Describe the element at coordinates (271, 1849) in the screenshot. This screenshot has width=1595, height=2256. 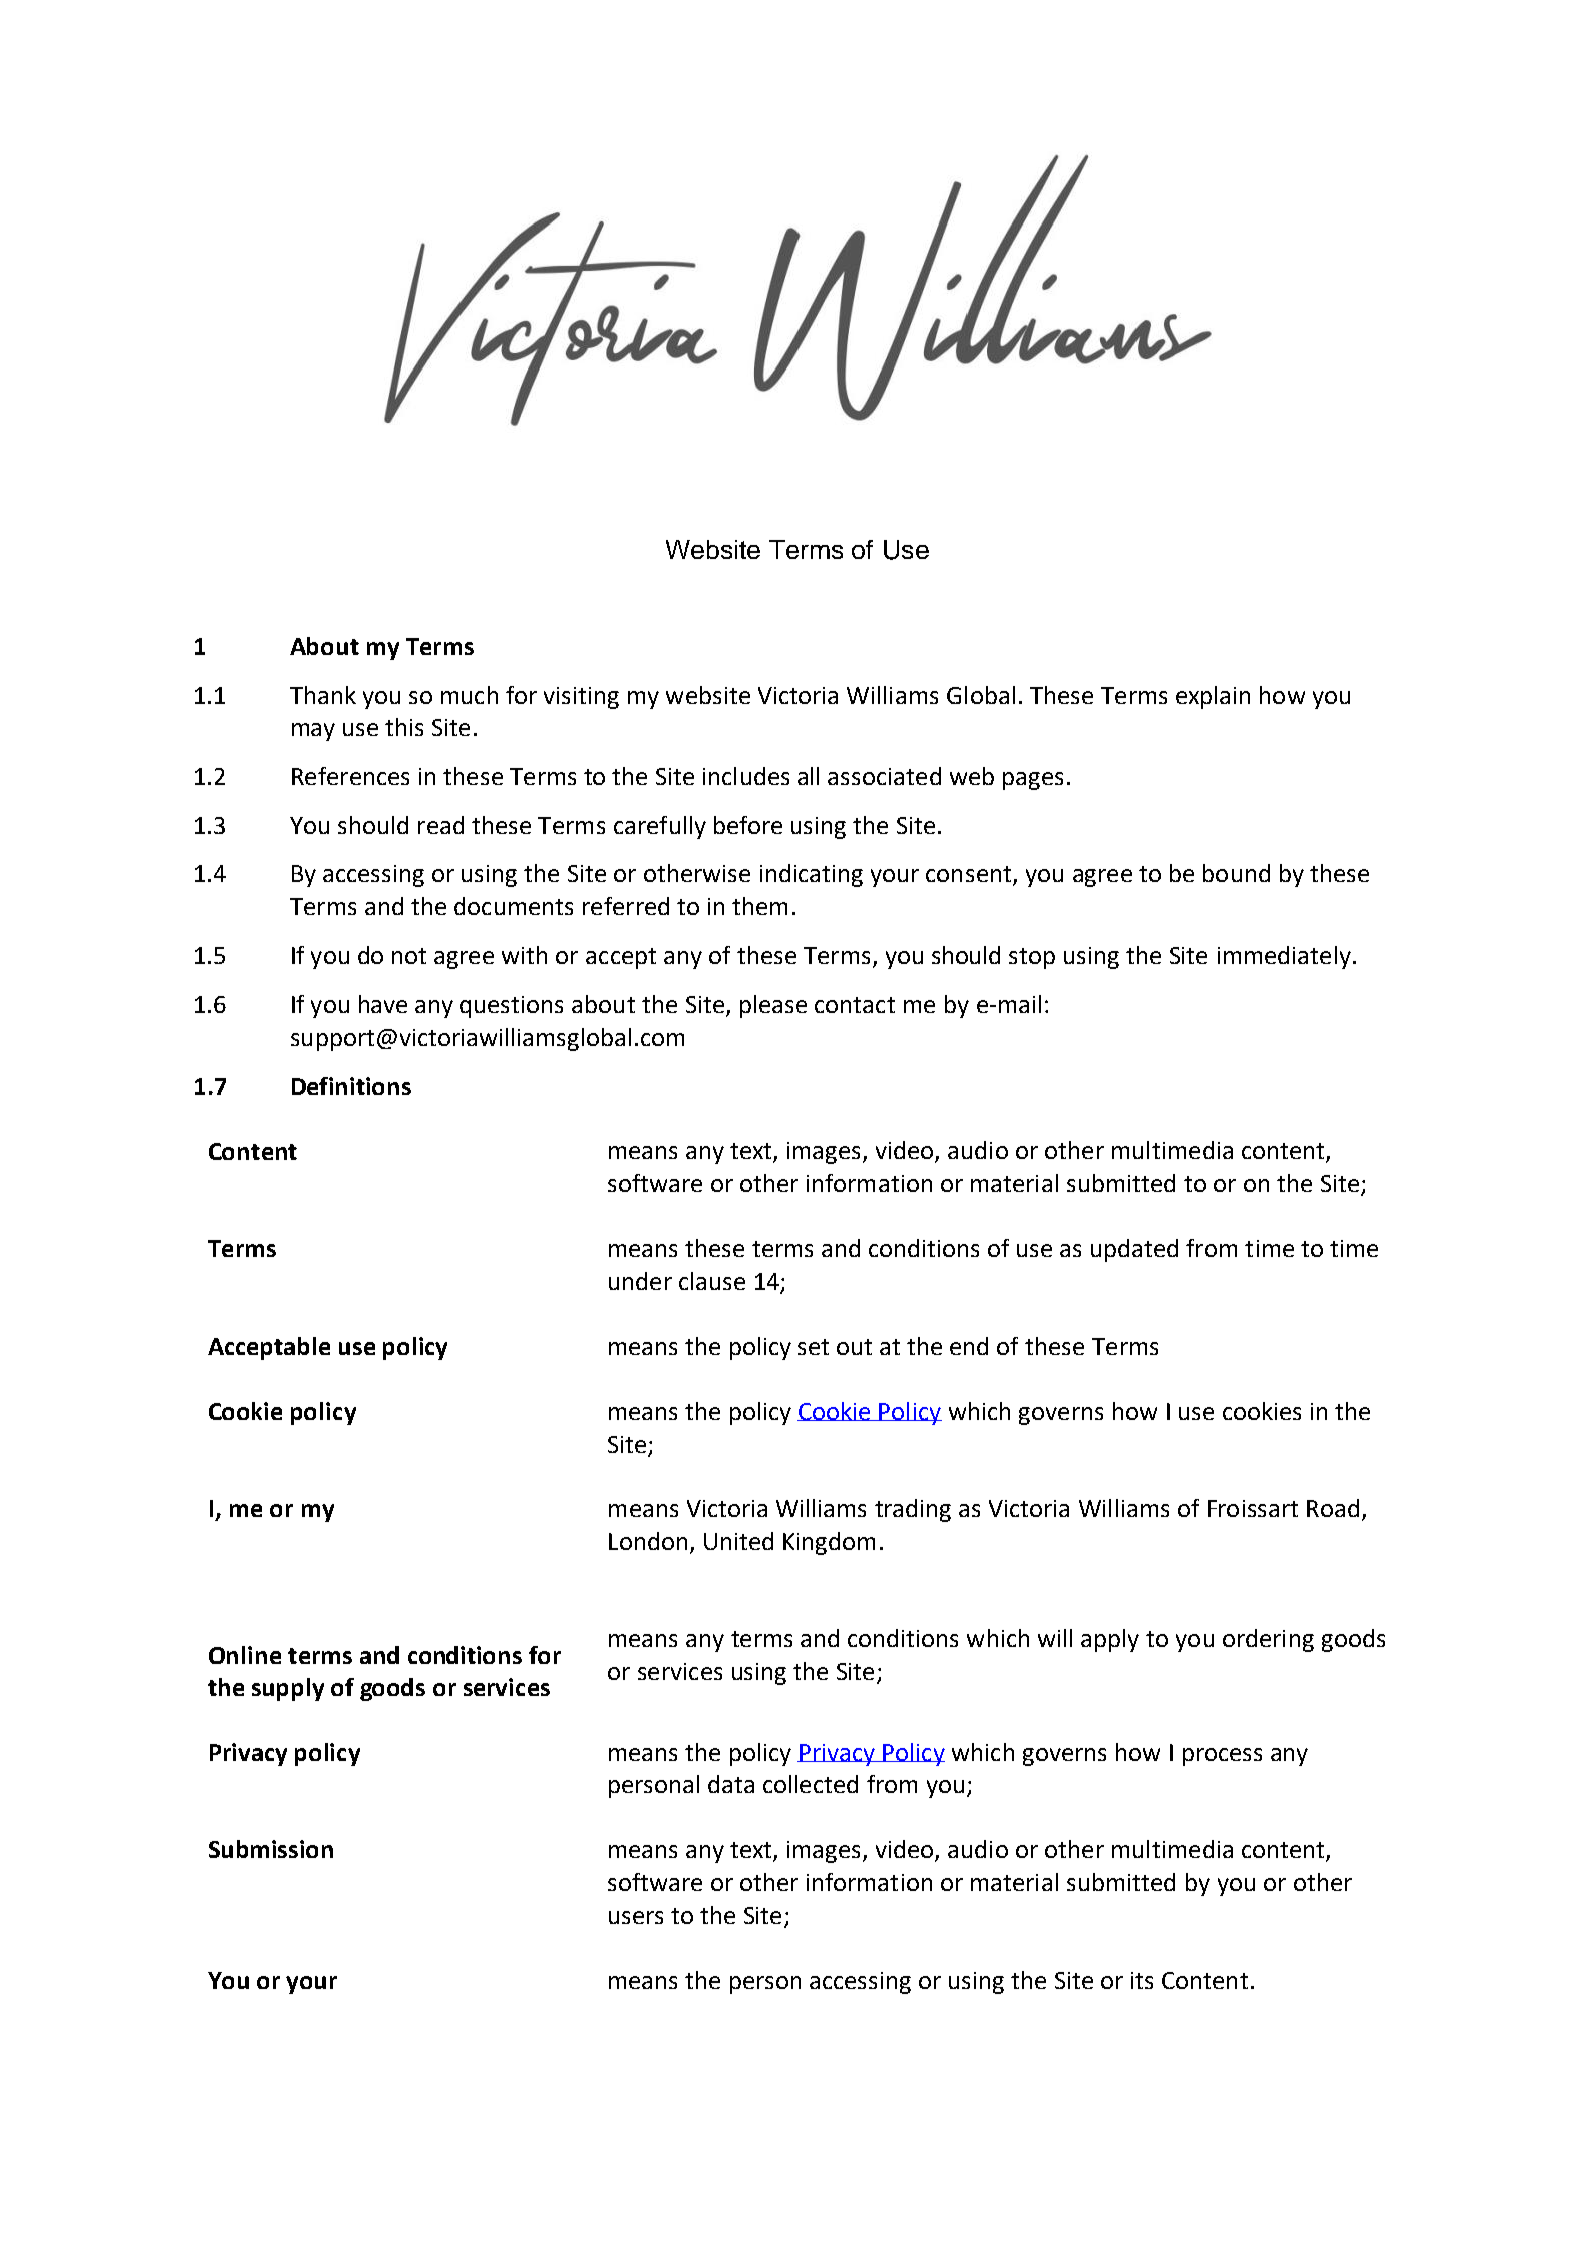
I see `Submission` at that location.
